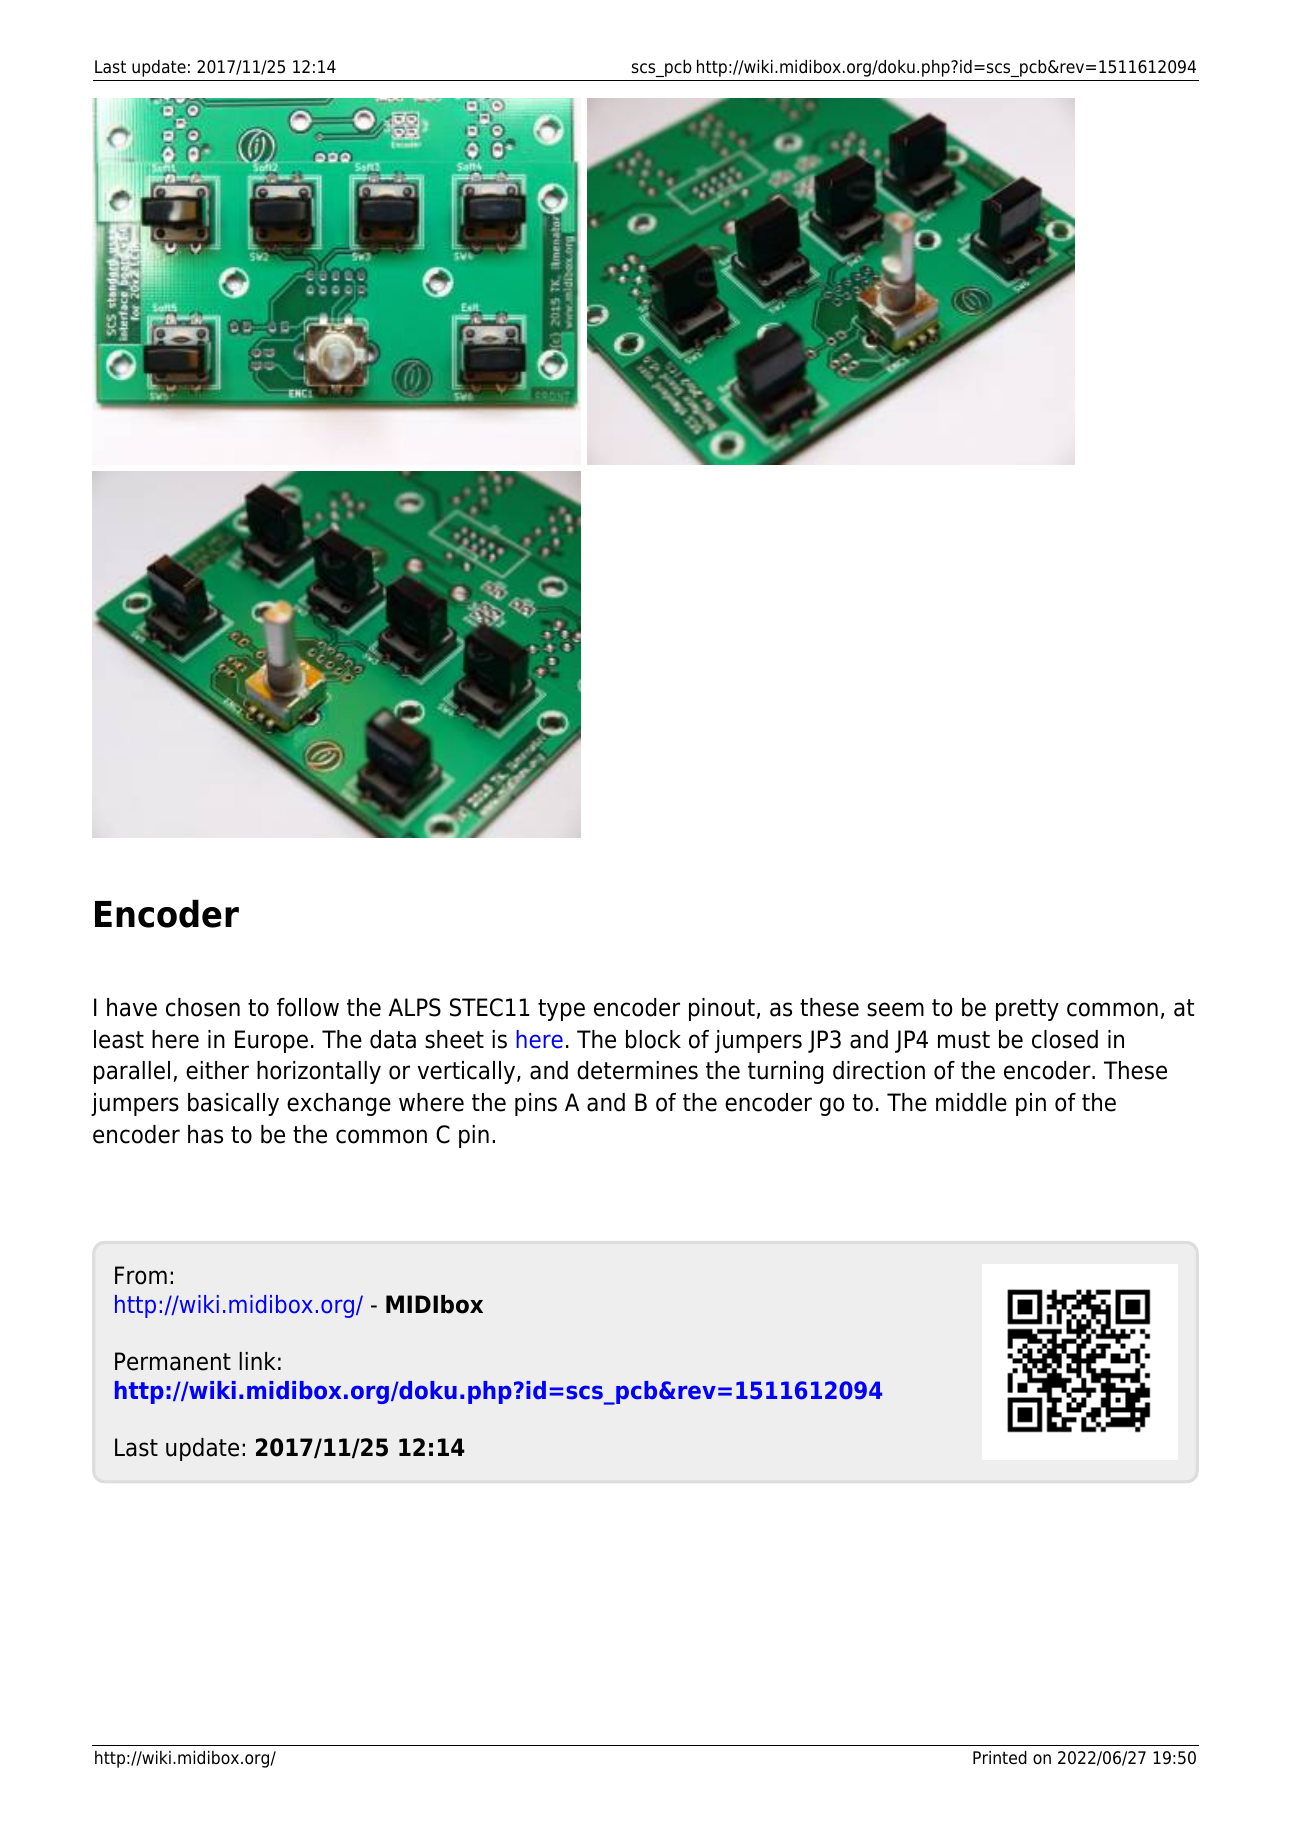  What do you see at coordinates (1000, 1758) in the image?
I see `Printed` at bounding box center [1000, 1758].
